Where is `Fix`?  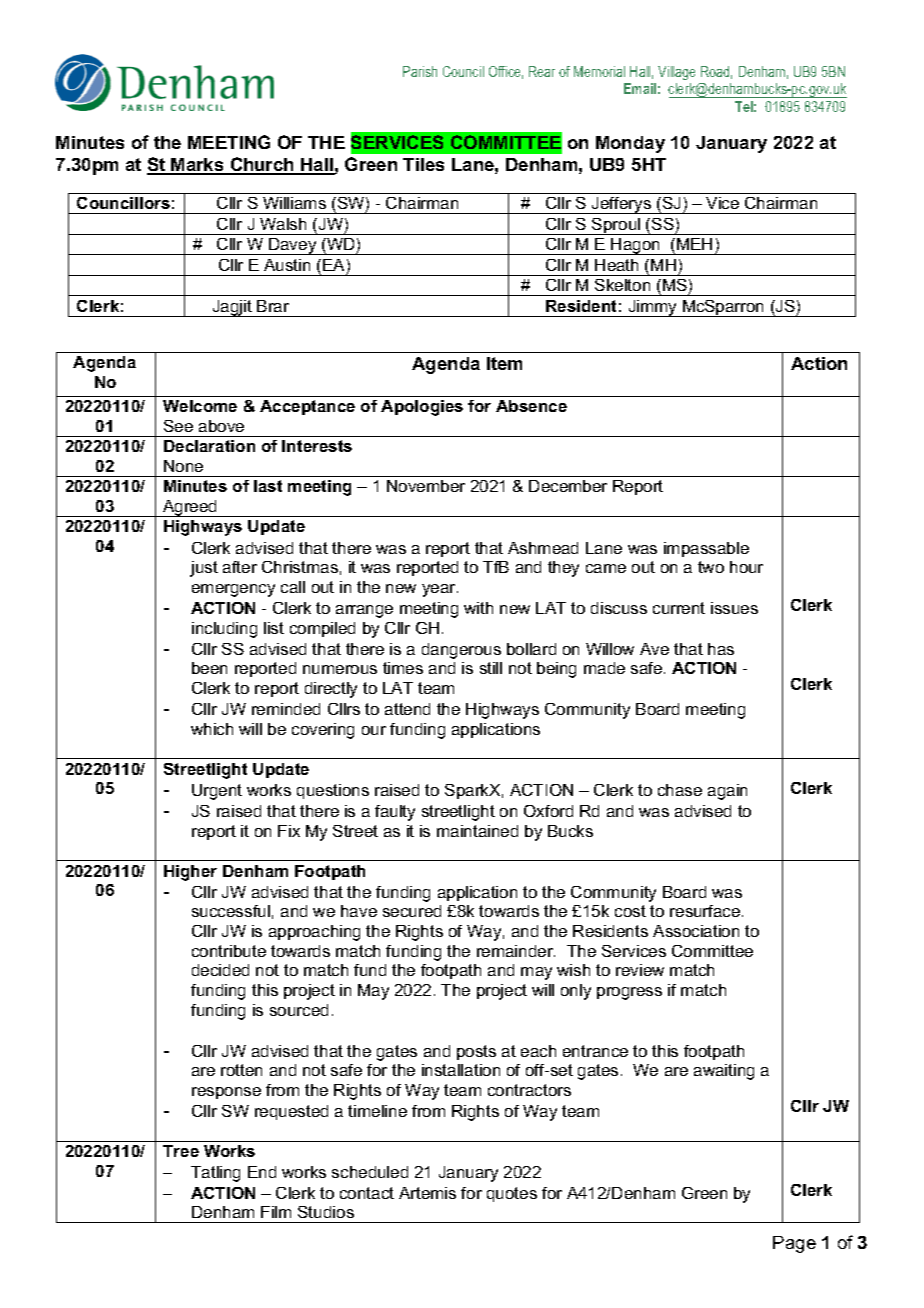
Fix is located at coordinates (289, 831).
